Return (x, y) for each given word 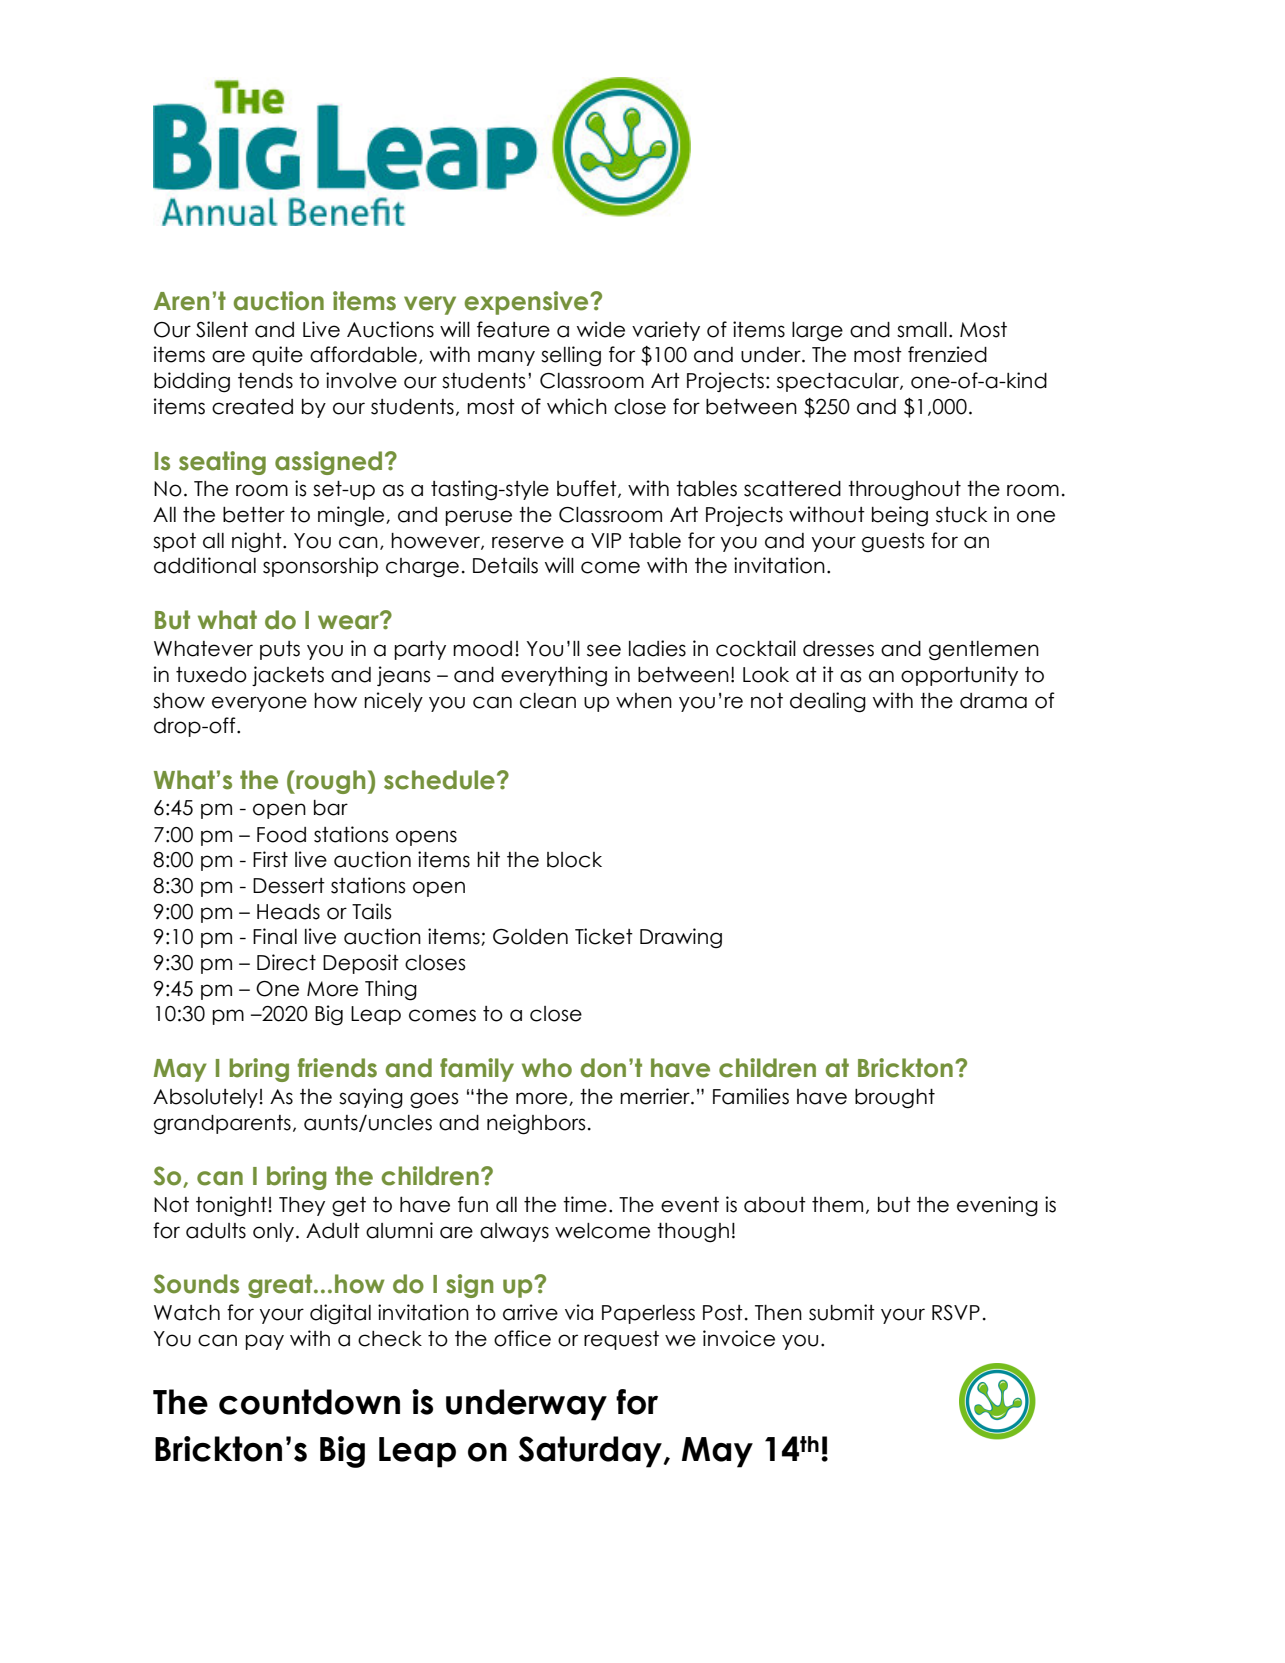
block (574, 860)
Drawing (681, 938)
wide (601, 329)
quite (277, 356)
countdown (309, 1402)
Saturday (591, 1452)
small (922, 330)
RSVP (956, 1313)
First (270, 859)
